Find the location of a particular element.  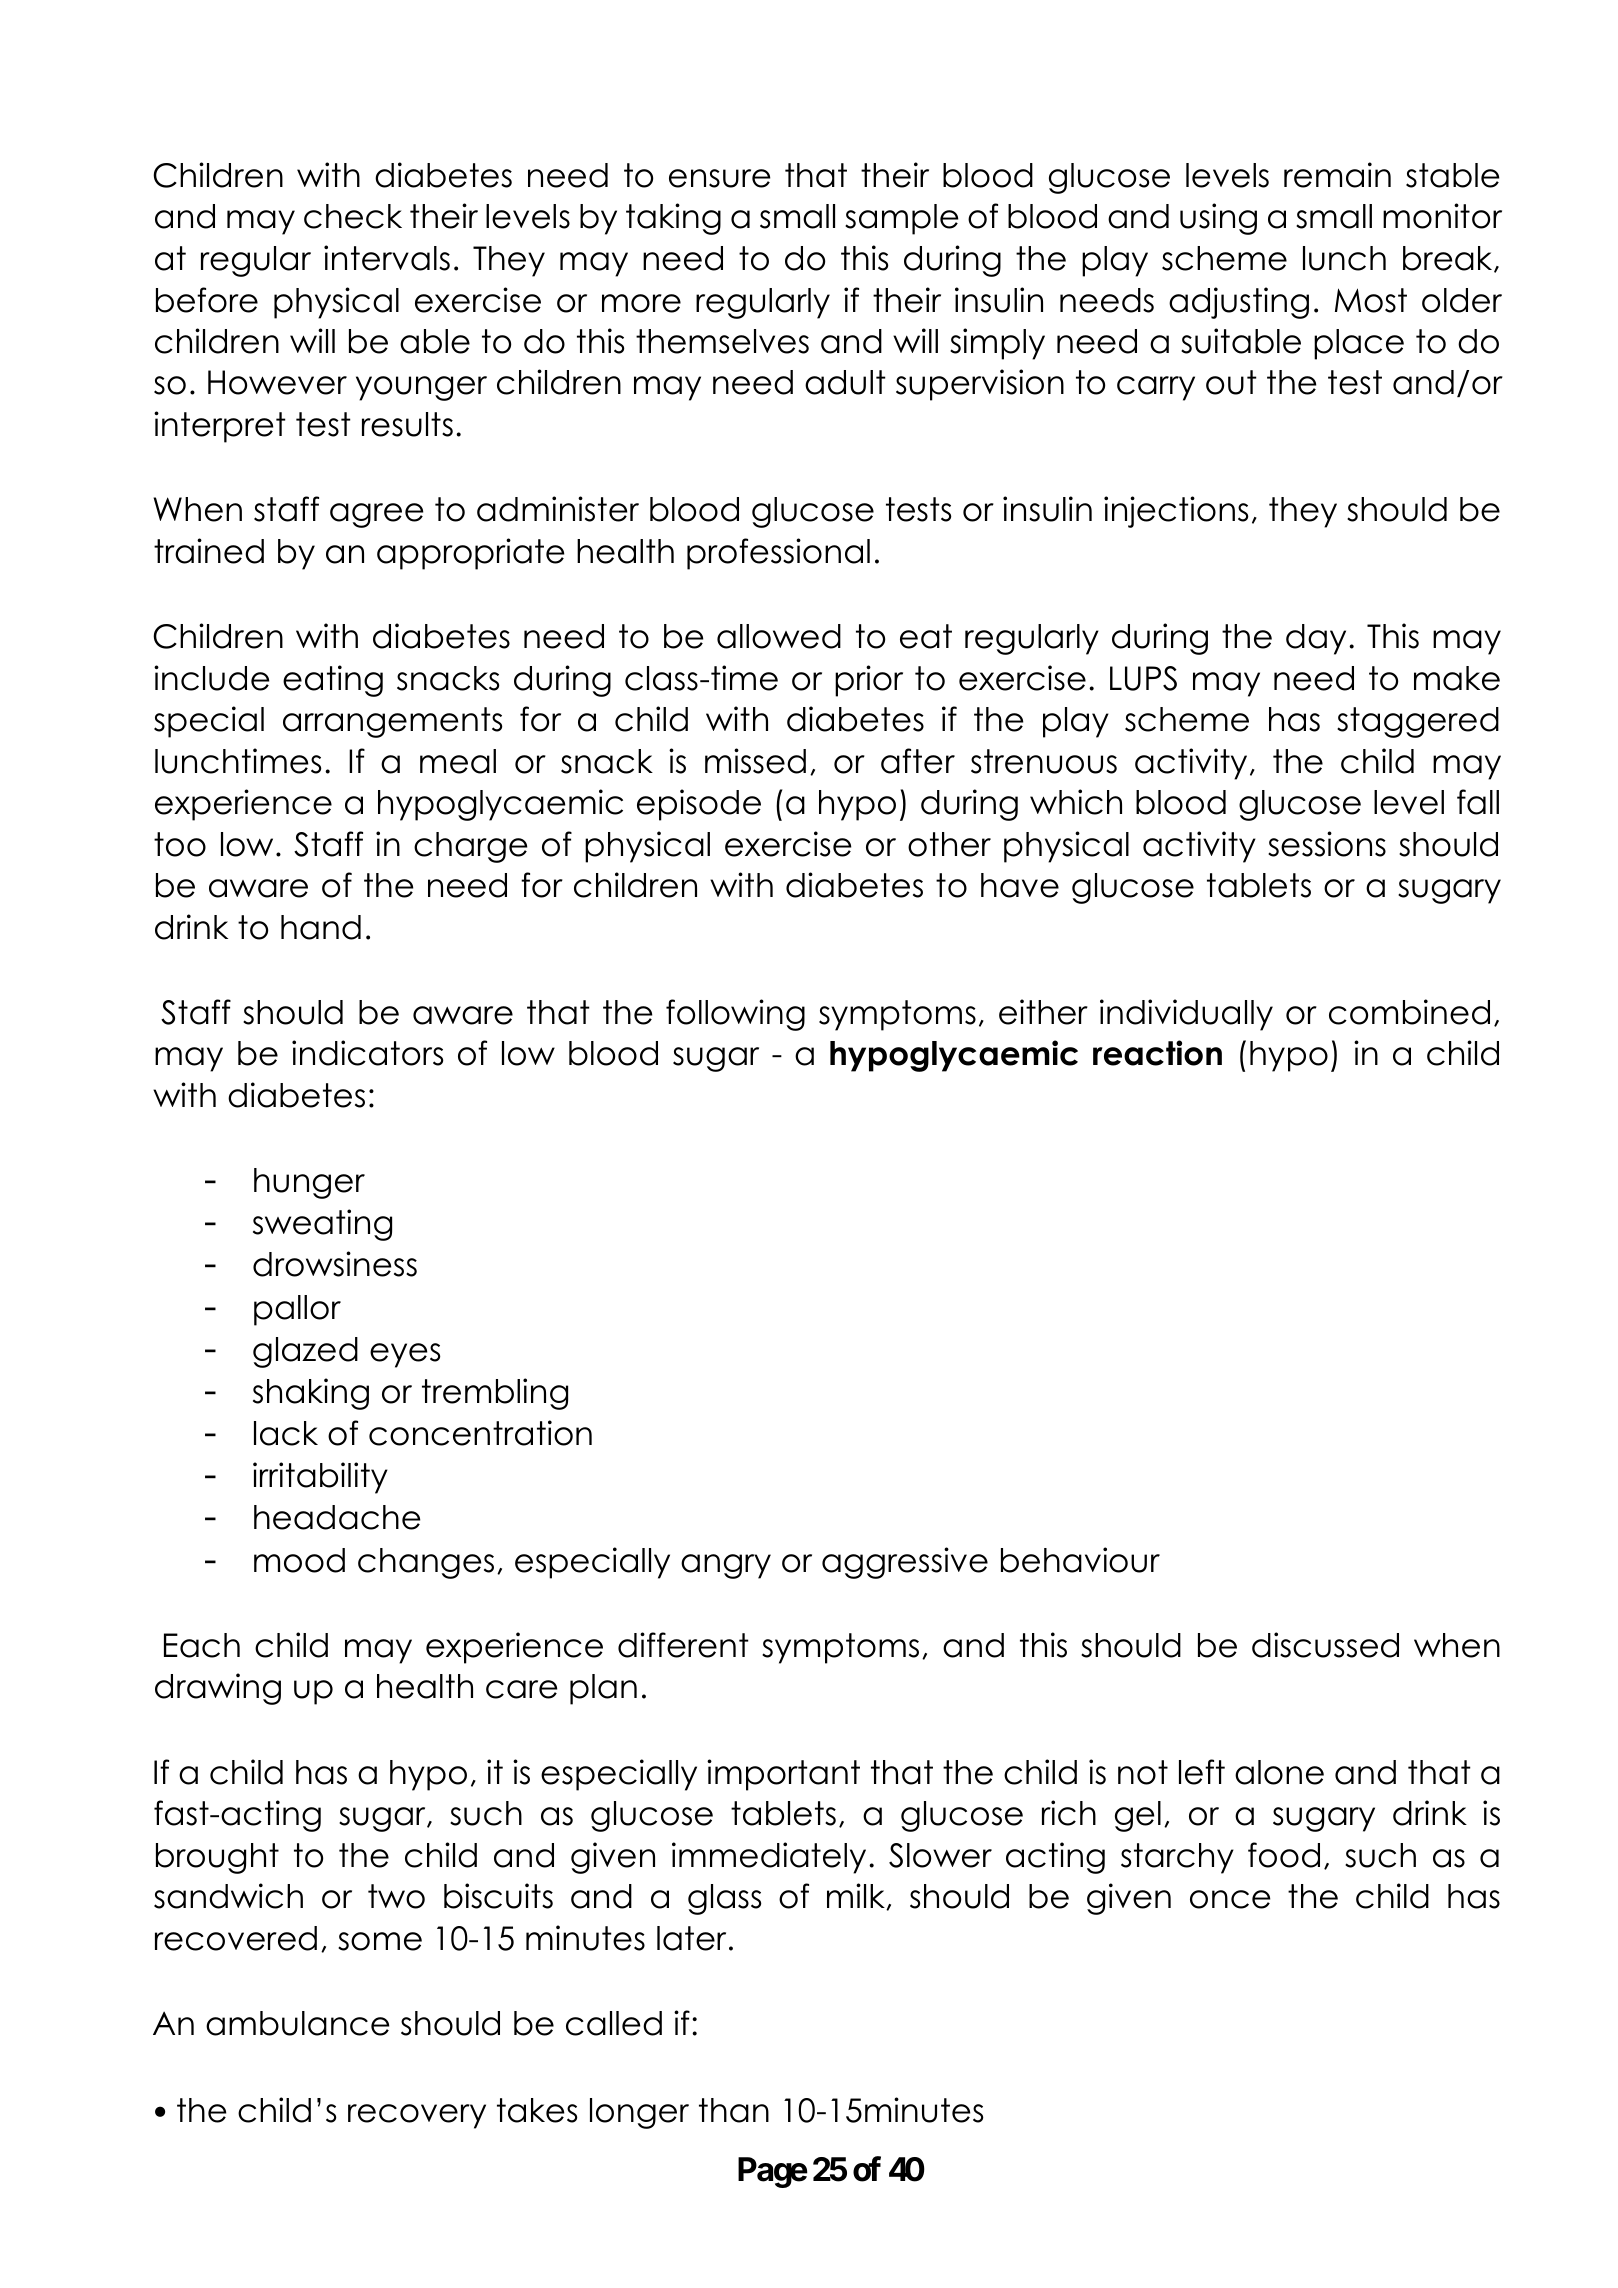

food is located at coordinates (1284, 1855).
